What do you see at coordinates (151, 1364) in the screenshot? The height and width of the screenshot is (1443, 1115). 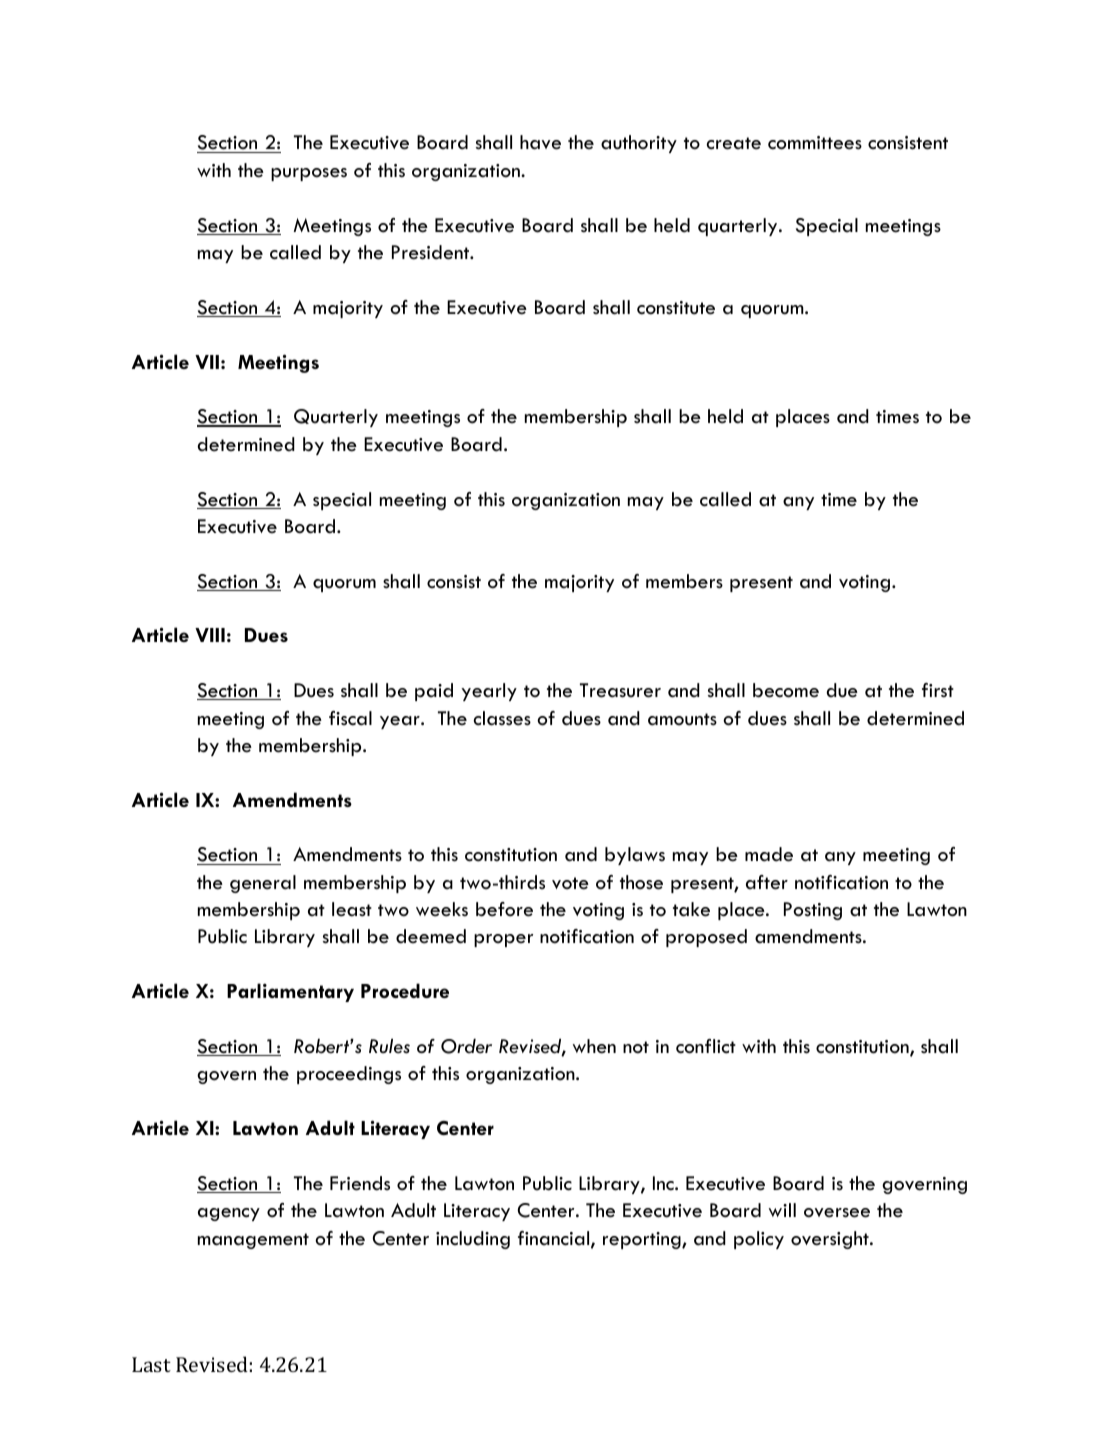 I see `Last` at bounding box center [151, 1364].
